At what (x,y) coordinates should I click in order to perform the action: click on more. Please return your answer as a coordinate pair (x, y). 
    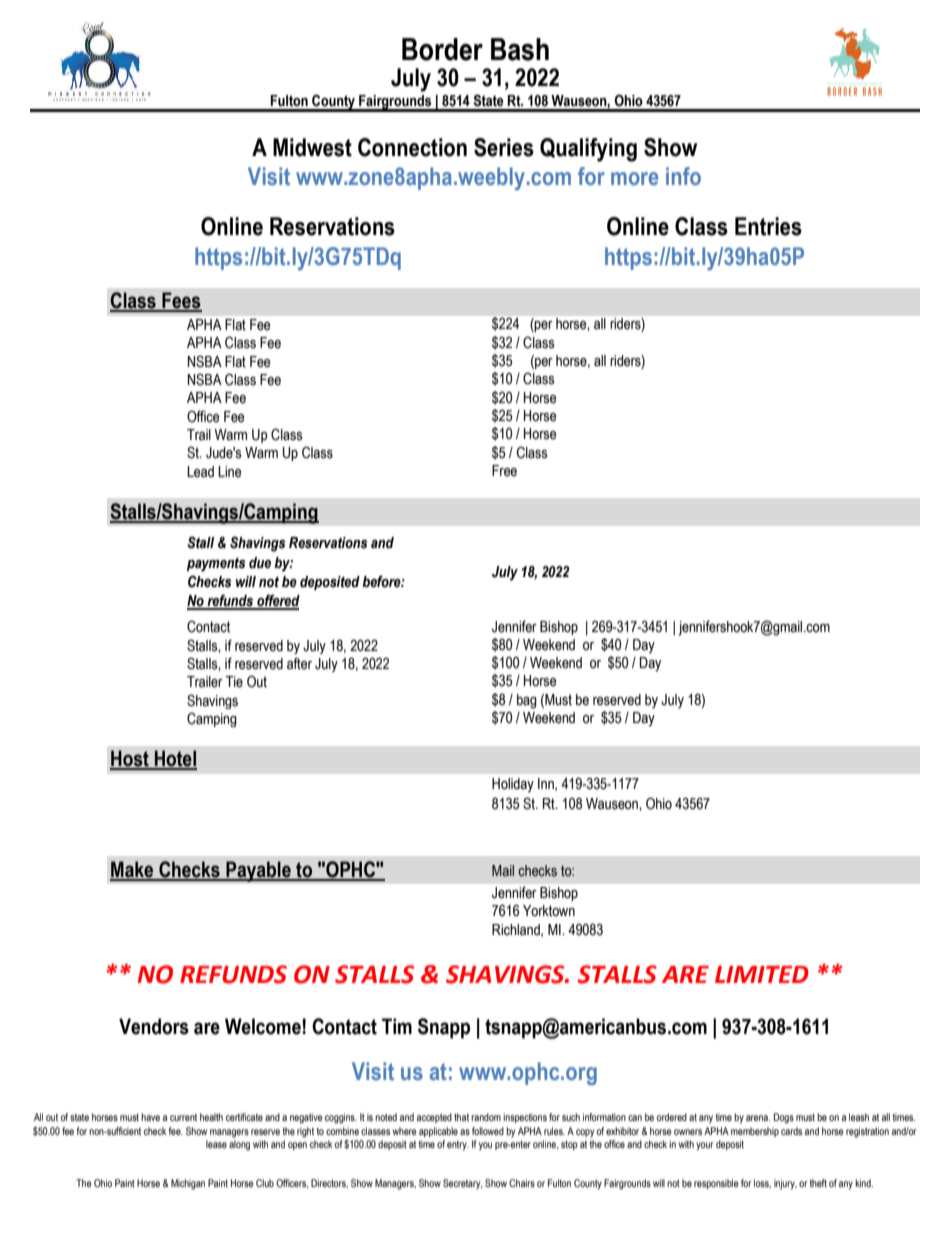
    Looking at the image, I should click on (634, 178).
